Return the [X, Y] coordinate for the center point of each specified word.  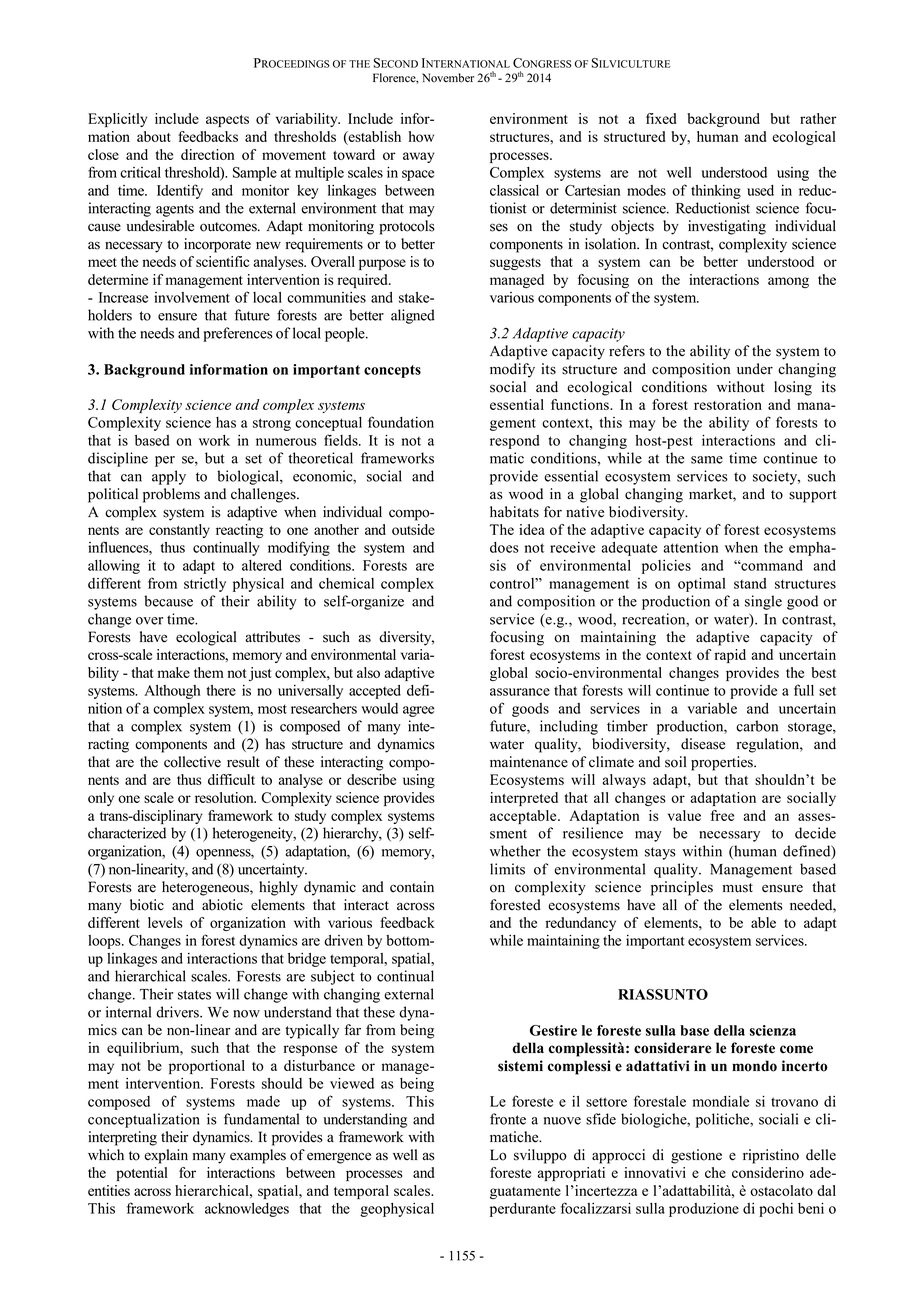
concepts [392, 371]
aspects [227, 121]
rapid [730, 656]
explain [166, 1156]
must [738, 888]
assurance [520, 692]
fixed [661, 118]
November [448, 78]
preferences [238, 334]
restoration [728, 404]
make [174, 672]
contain [412, 887]
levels [165, 922]
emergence [339, 1158]
